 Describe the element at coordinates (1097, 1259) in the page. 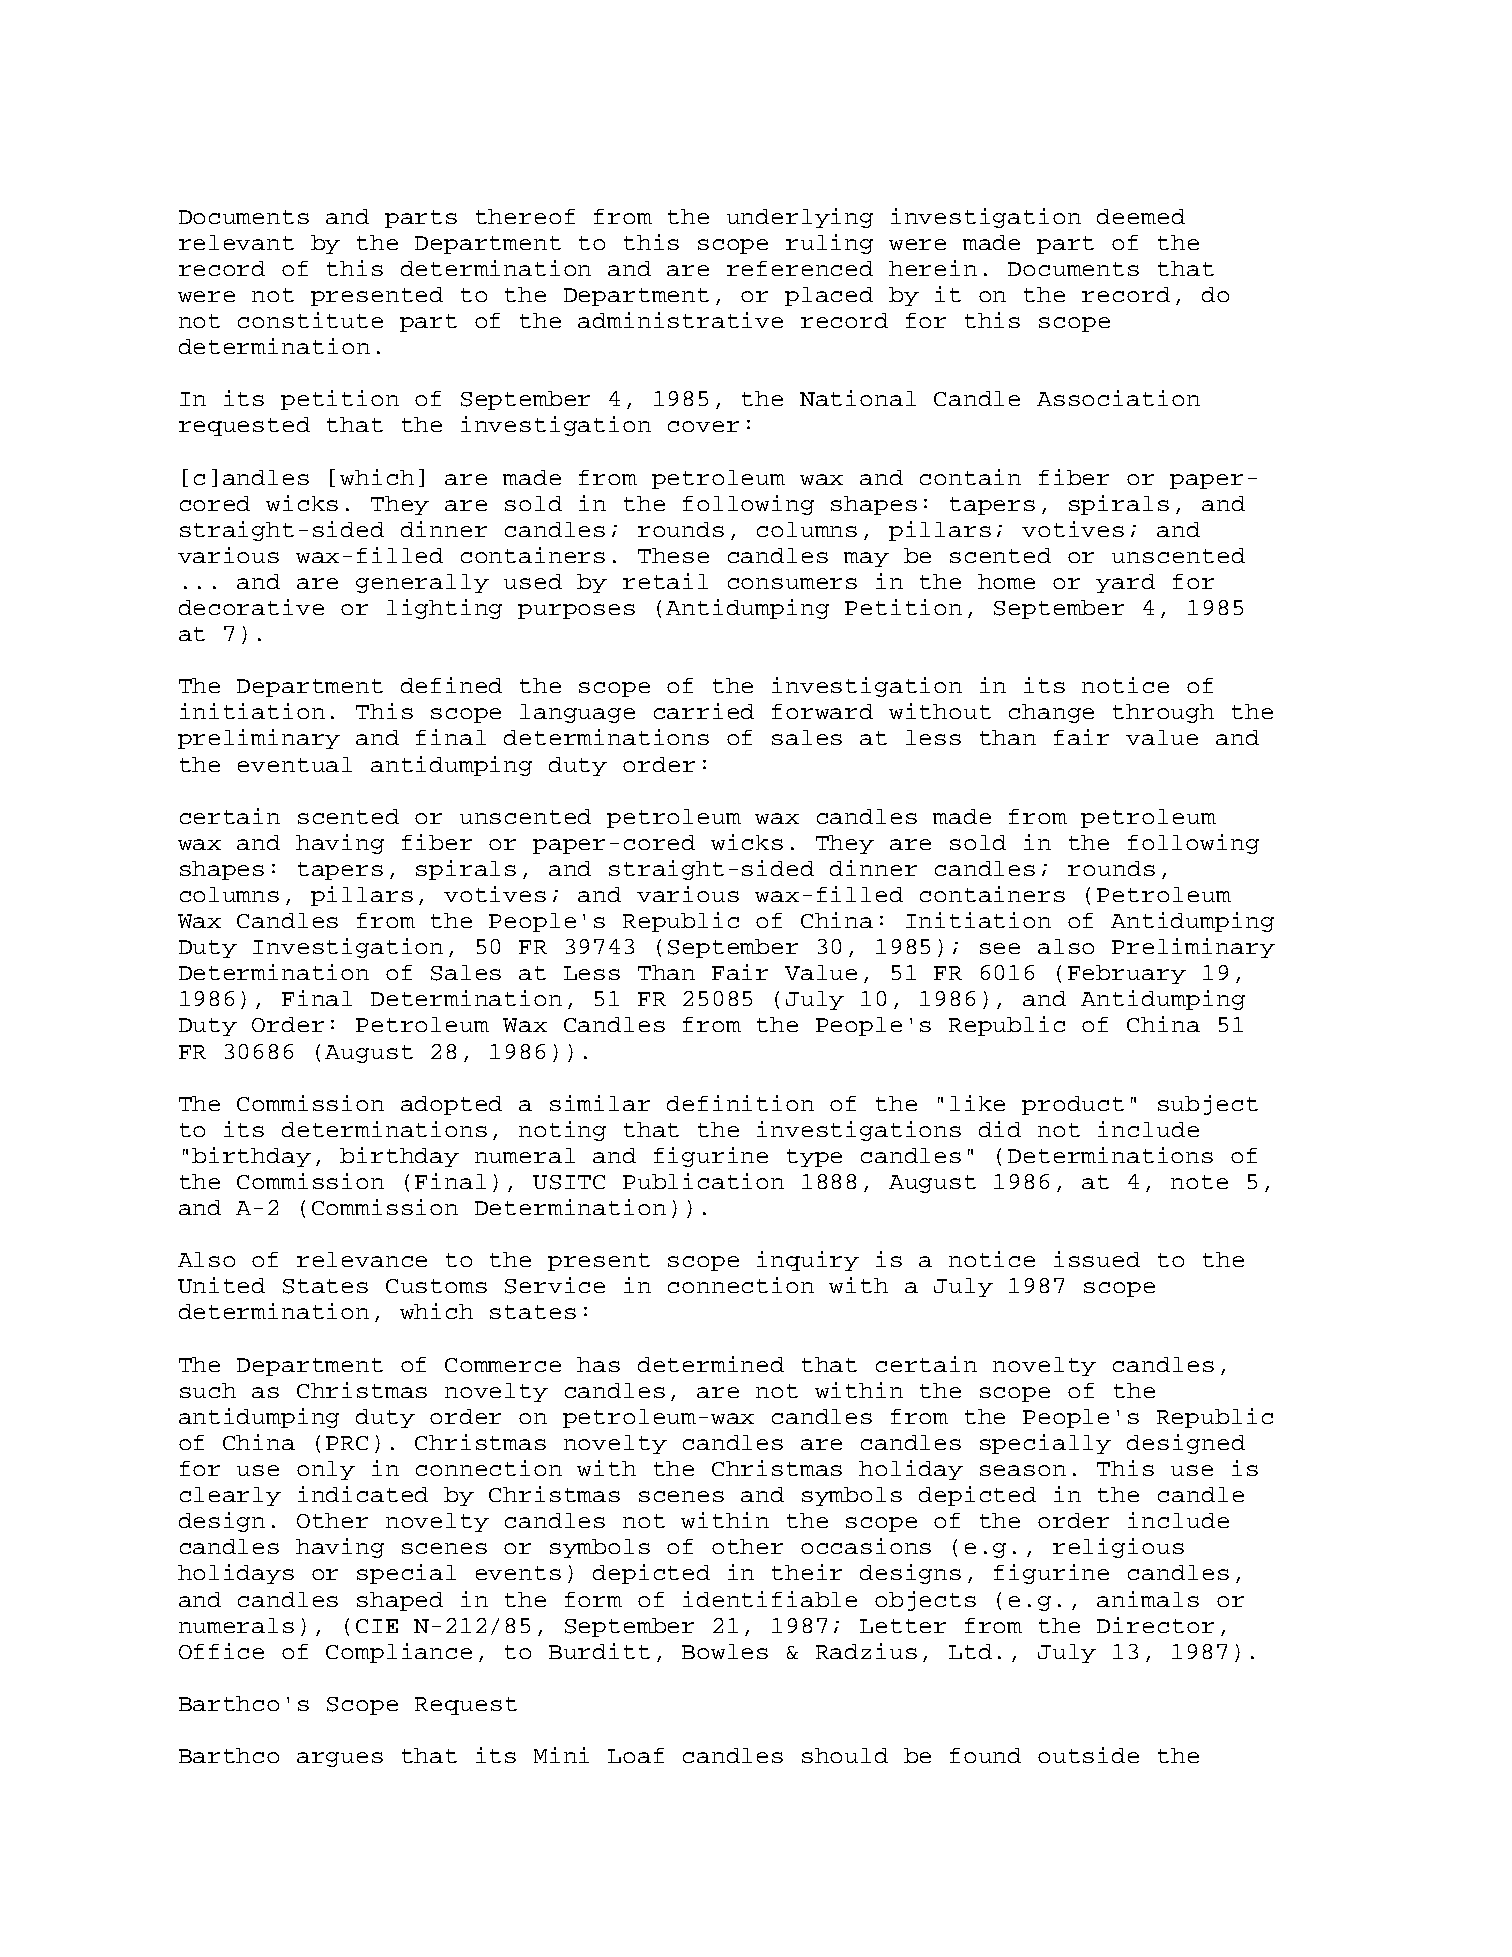

I see `issued` at that location.
